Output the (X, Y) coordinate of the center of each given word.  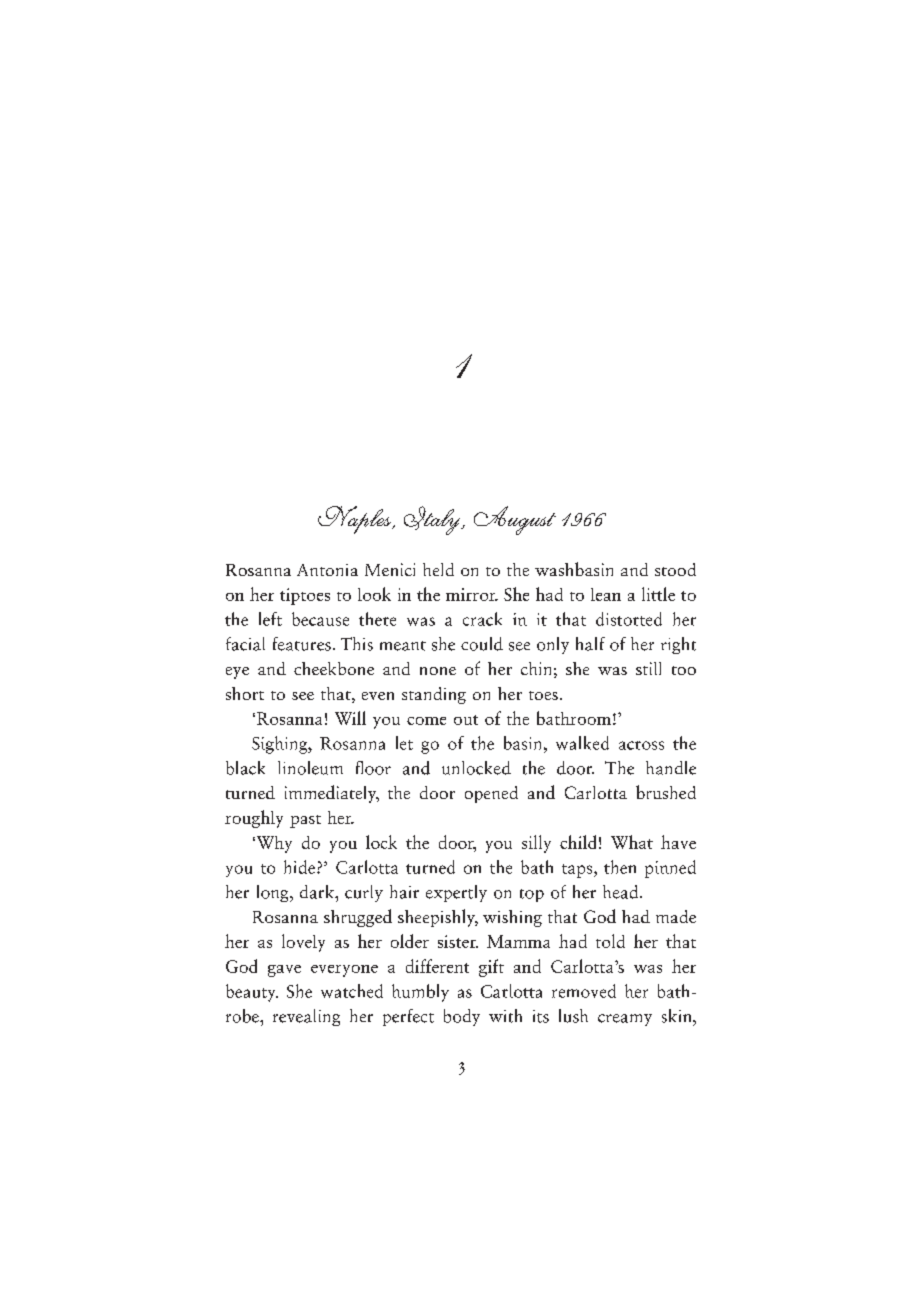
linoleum (310, 768)
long (274, 893)
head (622, 892)
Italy (433, 520)
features (302, 644)
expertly (456, 893)
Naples (355, 520)
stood (675, 569)
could (482, 644)
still (648, 668)
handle (671, 768)
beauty (252, 993)
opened (491, 794)
